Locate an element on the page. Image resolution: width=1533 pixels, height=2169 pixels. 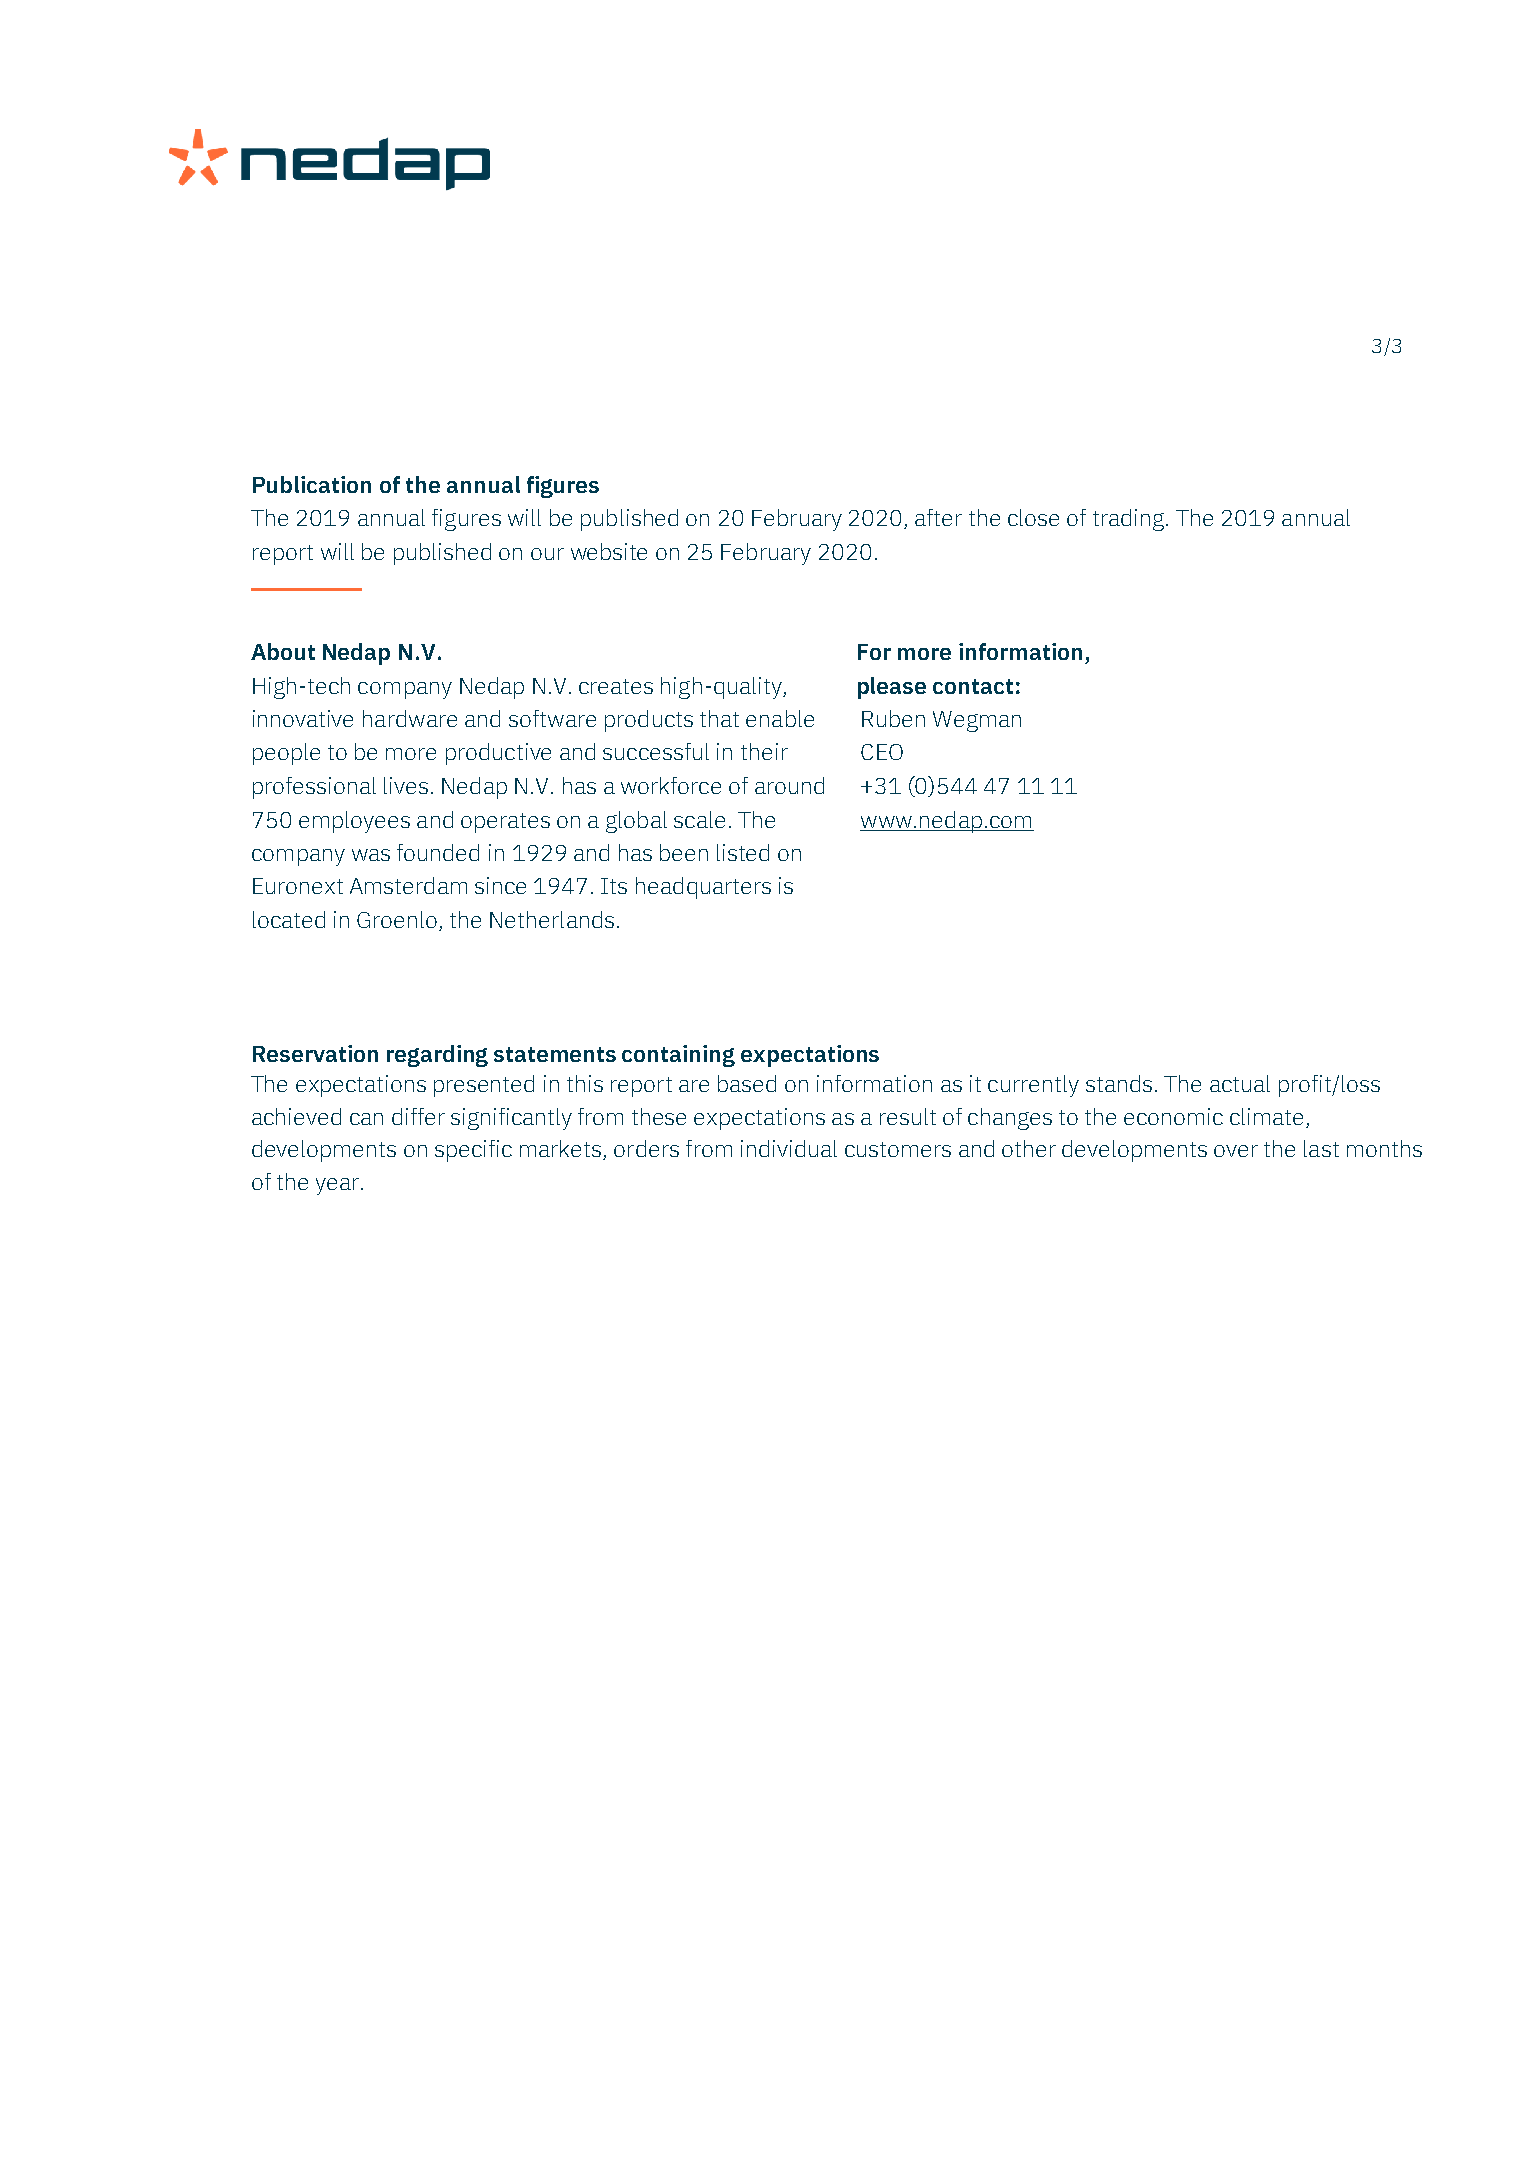
trading is located at coordinates (1128, 520).
